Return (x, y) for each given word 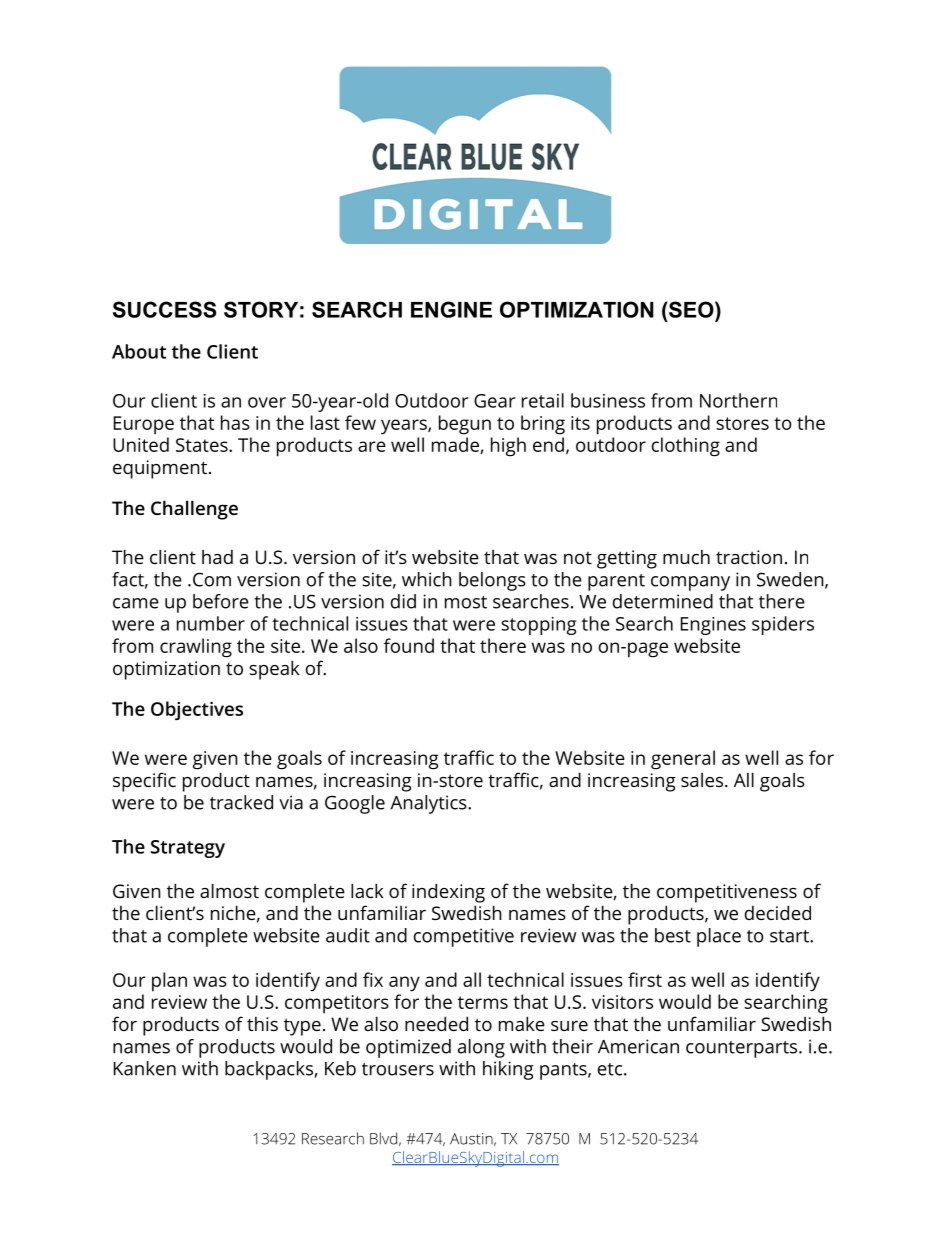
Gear (494, 401)
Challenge (194, 510)
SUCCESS (164, 309)
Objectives (197, 711)
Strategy (188, 849)
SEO (691, 309)
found (409, 645)
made (456, 445)
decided (778, 912)
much (686, 557)
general (683, 760)
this (262, 1024)
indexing (448, 893)
